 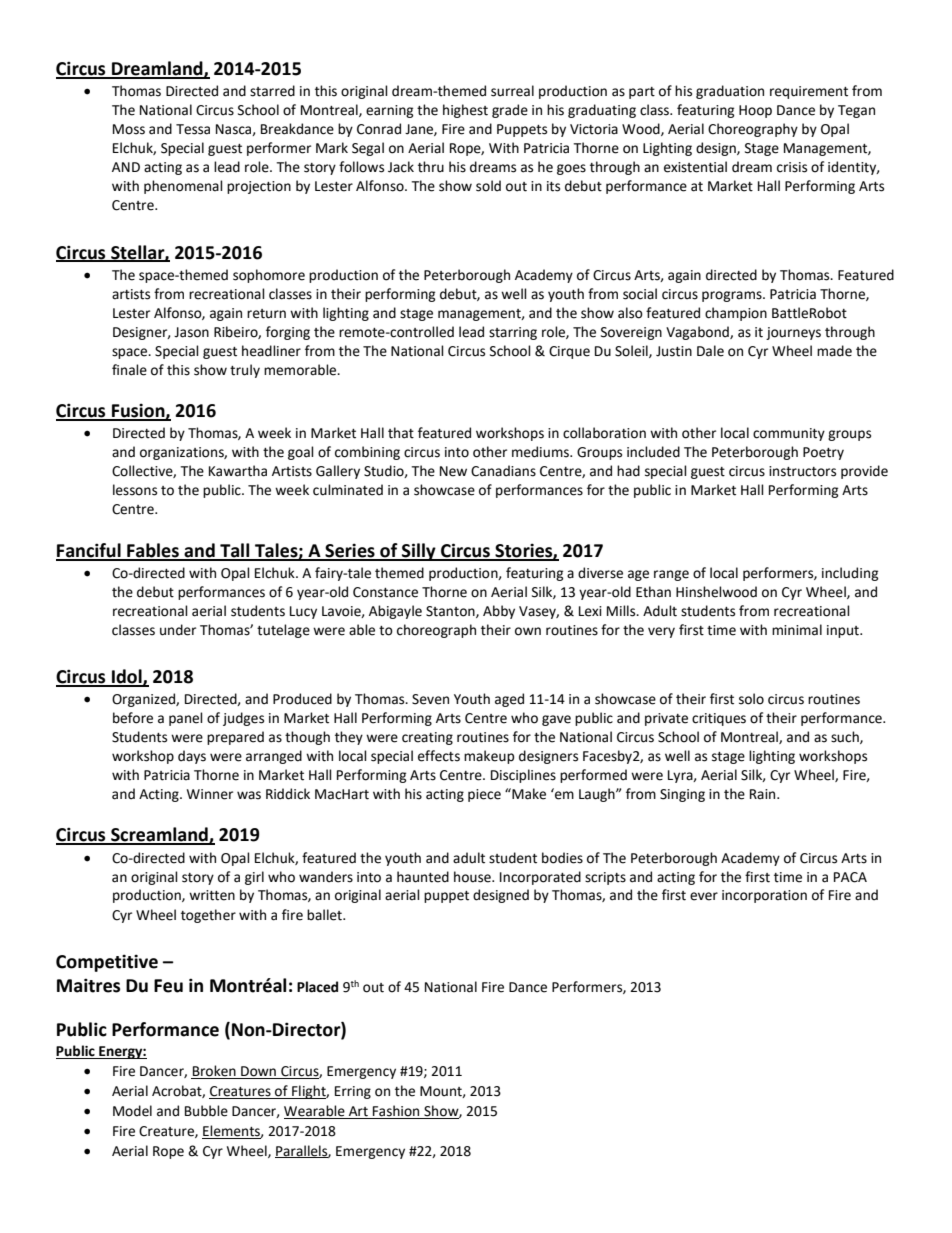 What do you see at coordinates (755, 111) in the screenshot?
I see `Hoop` at bounding box center [755, 111].
